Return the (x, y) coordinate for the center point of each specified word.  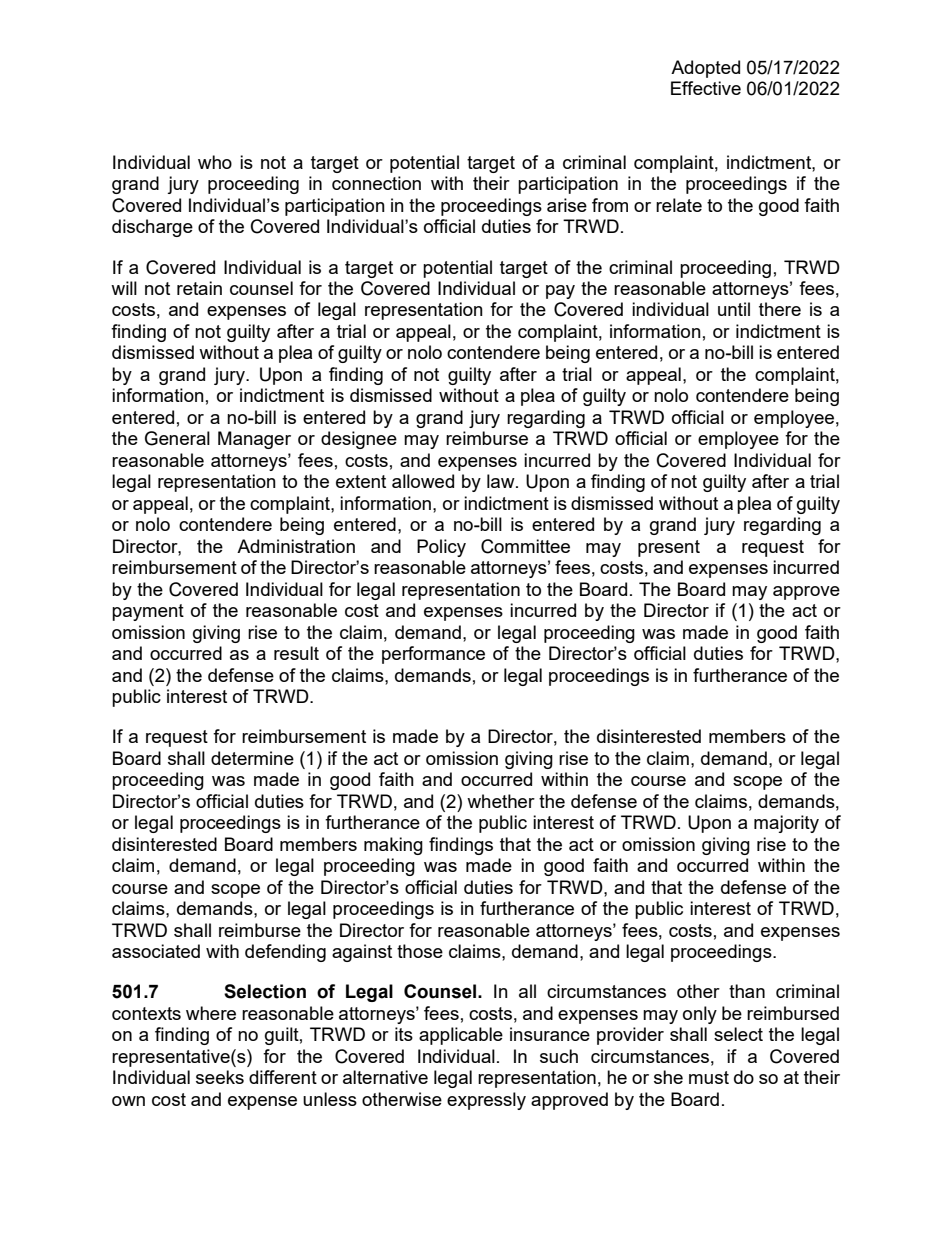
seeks (220, 1077)
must (709, 1077)
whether (501, 801)
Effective (706, 88)
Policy (441, 548)
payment (148, 612)
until (734, 309)
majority (786, 824)
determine (252, 758)
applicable (461, 1036)
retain (199, 288)
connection (376, 183)
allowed (423, 481)
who (215, 162)
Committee (525, 546)
